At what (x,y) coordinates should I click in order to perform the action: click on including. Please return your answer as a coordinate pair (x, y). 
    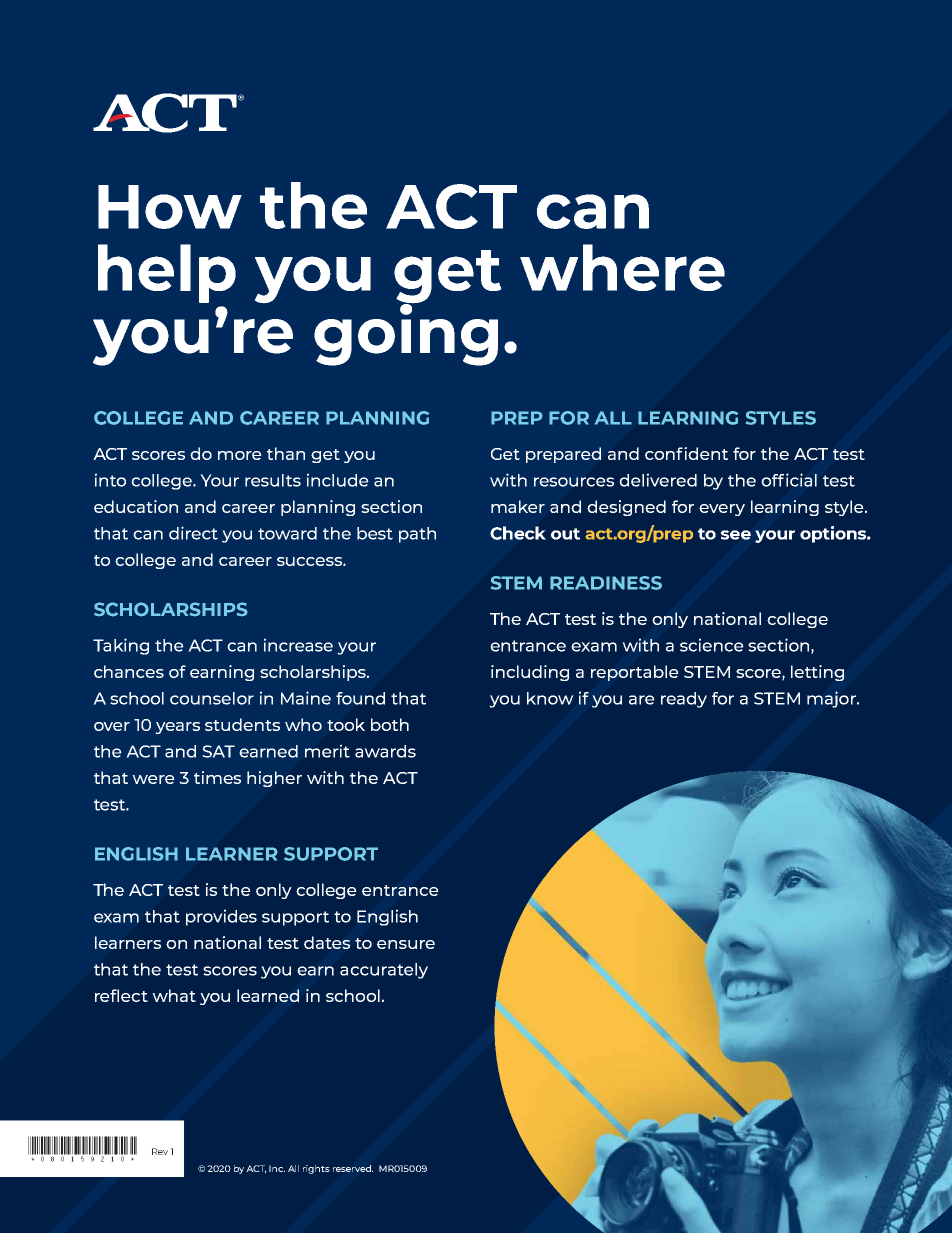
    Looking at the image, I should click on (530, 673).
